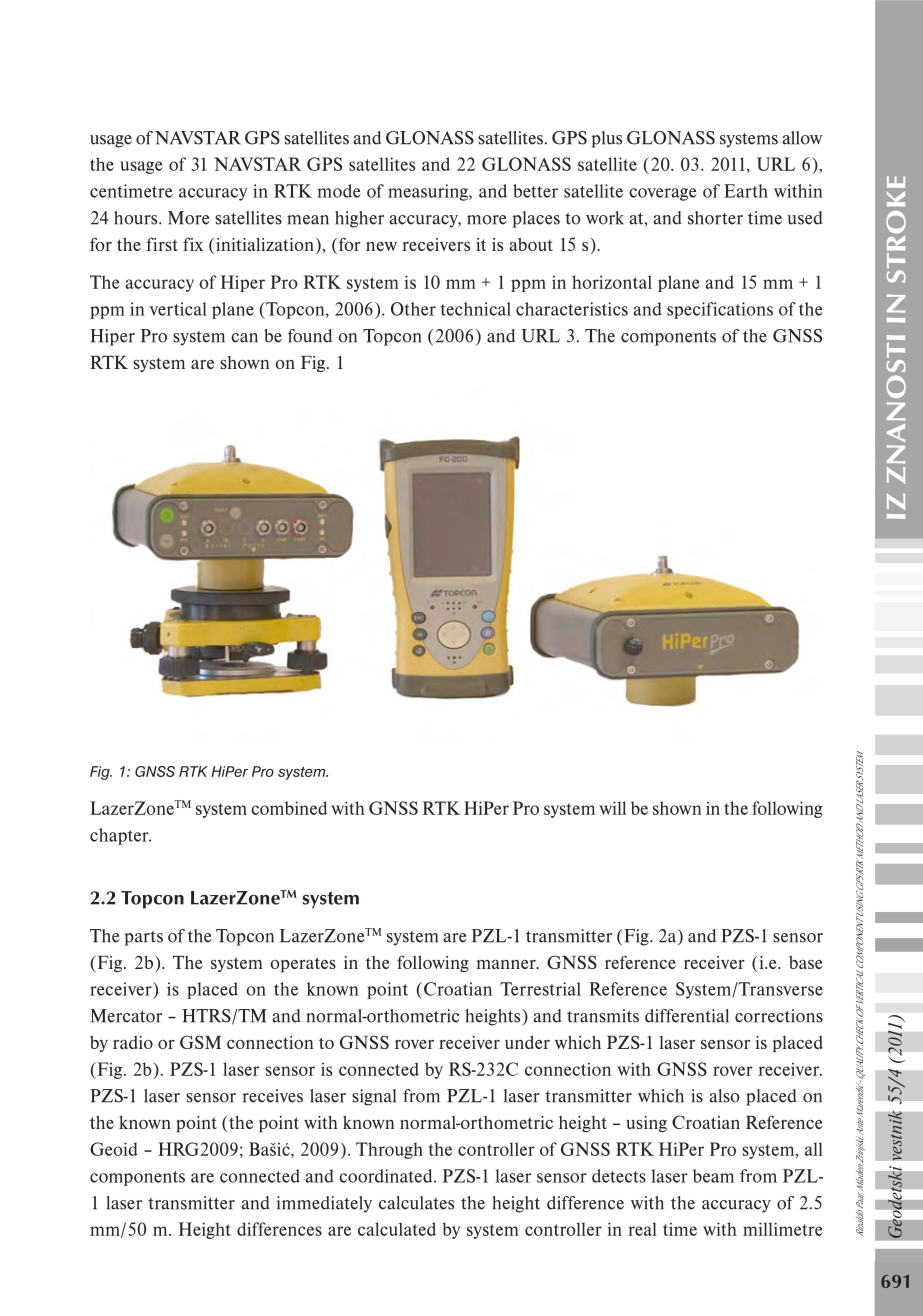 The image size is (923, 1316). What do you see at coordinates (137, 218) in the screenshot?
I see `hours` at bounding box center [137, 218].
